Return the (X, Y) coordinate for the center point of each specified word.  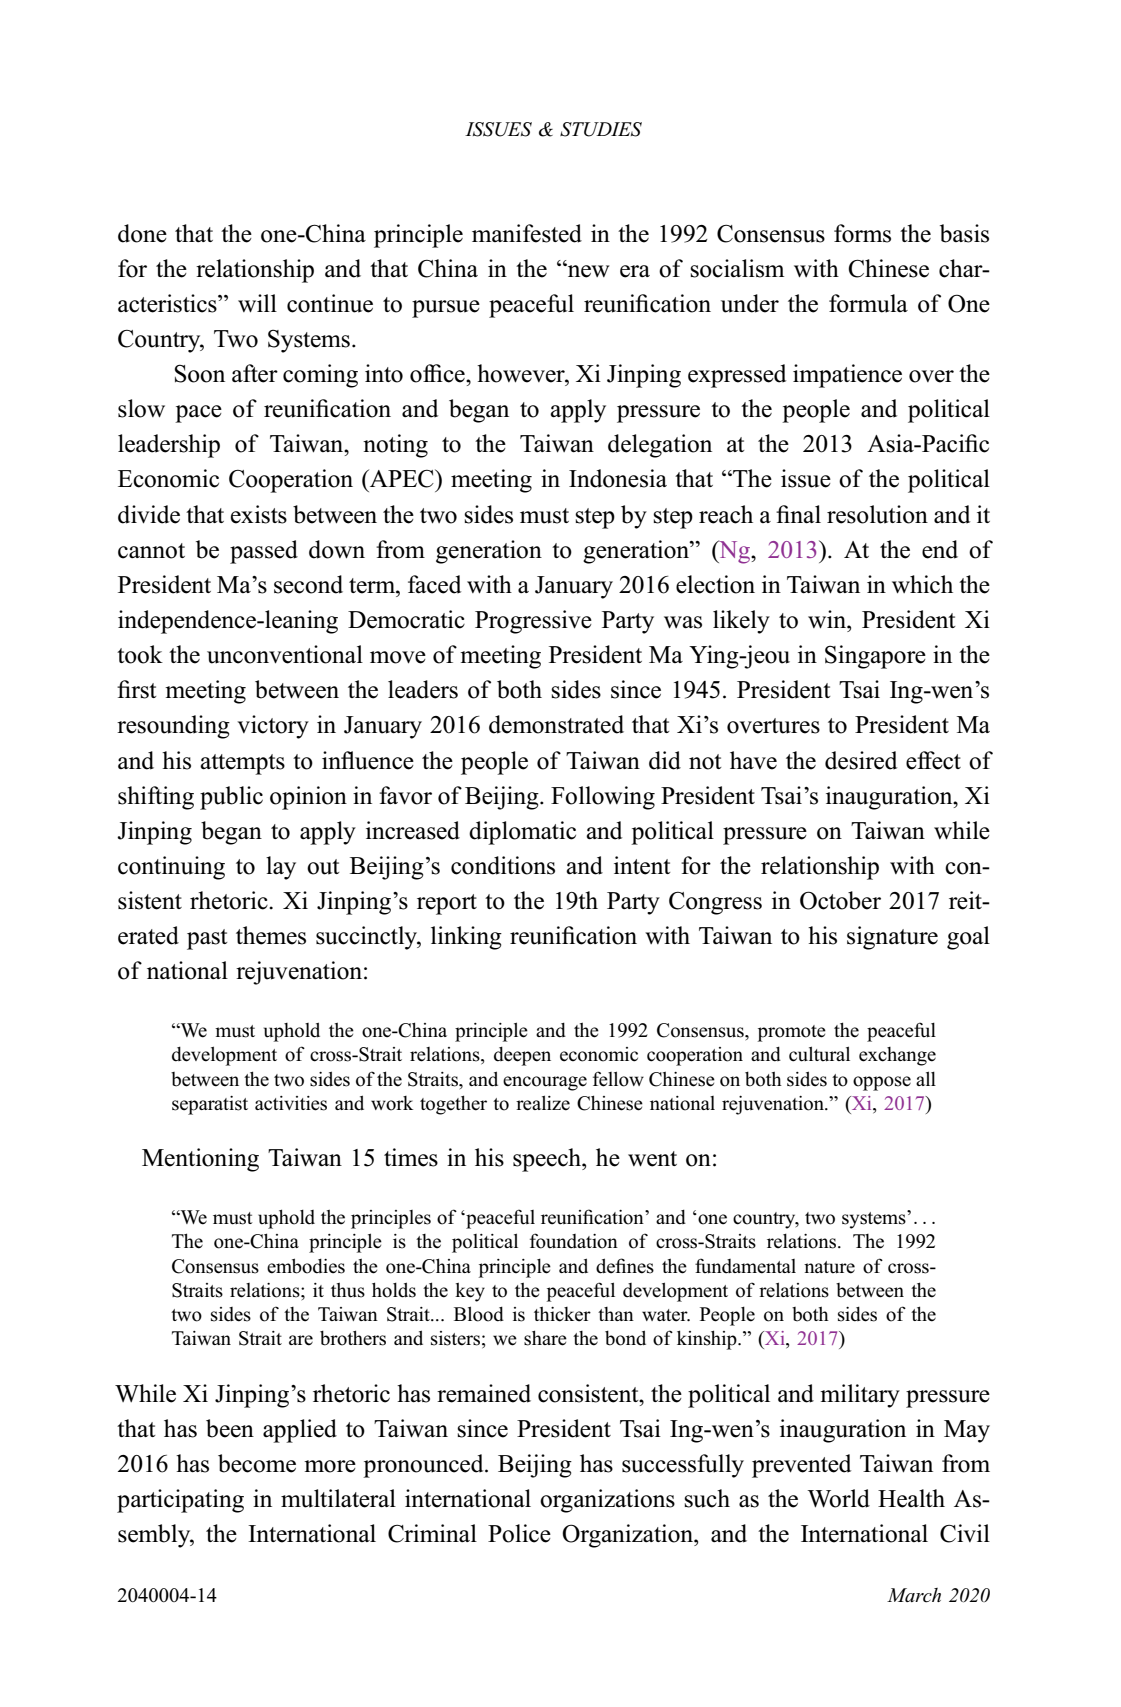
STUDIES (601, 129)
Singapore (875, 657)
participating (180, 1501)
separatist (210, 1105)
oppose (882, 1083)
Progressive (533, 622)
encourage (545, 1083)
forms (862, 233)
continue (330, 303)
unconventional (285, 654)
